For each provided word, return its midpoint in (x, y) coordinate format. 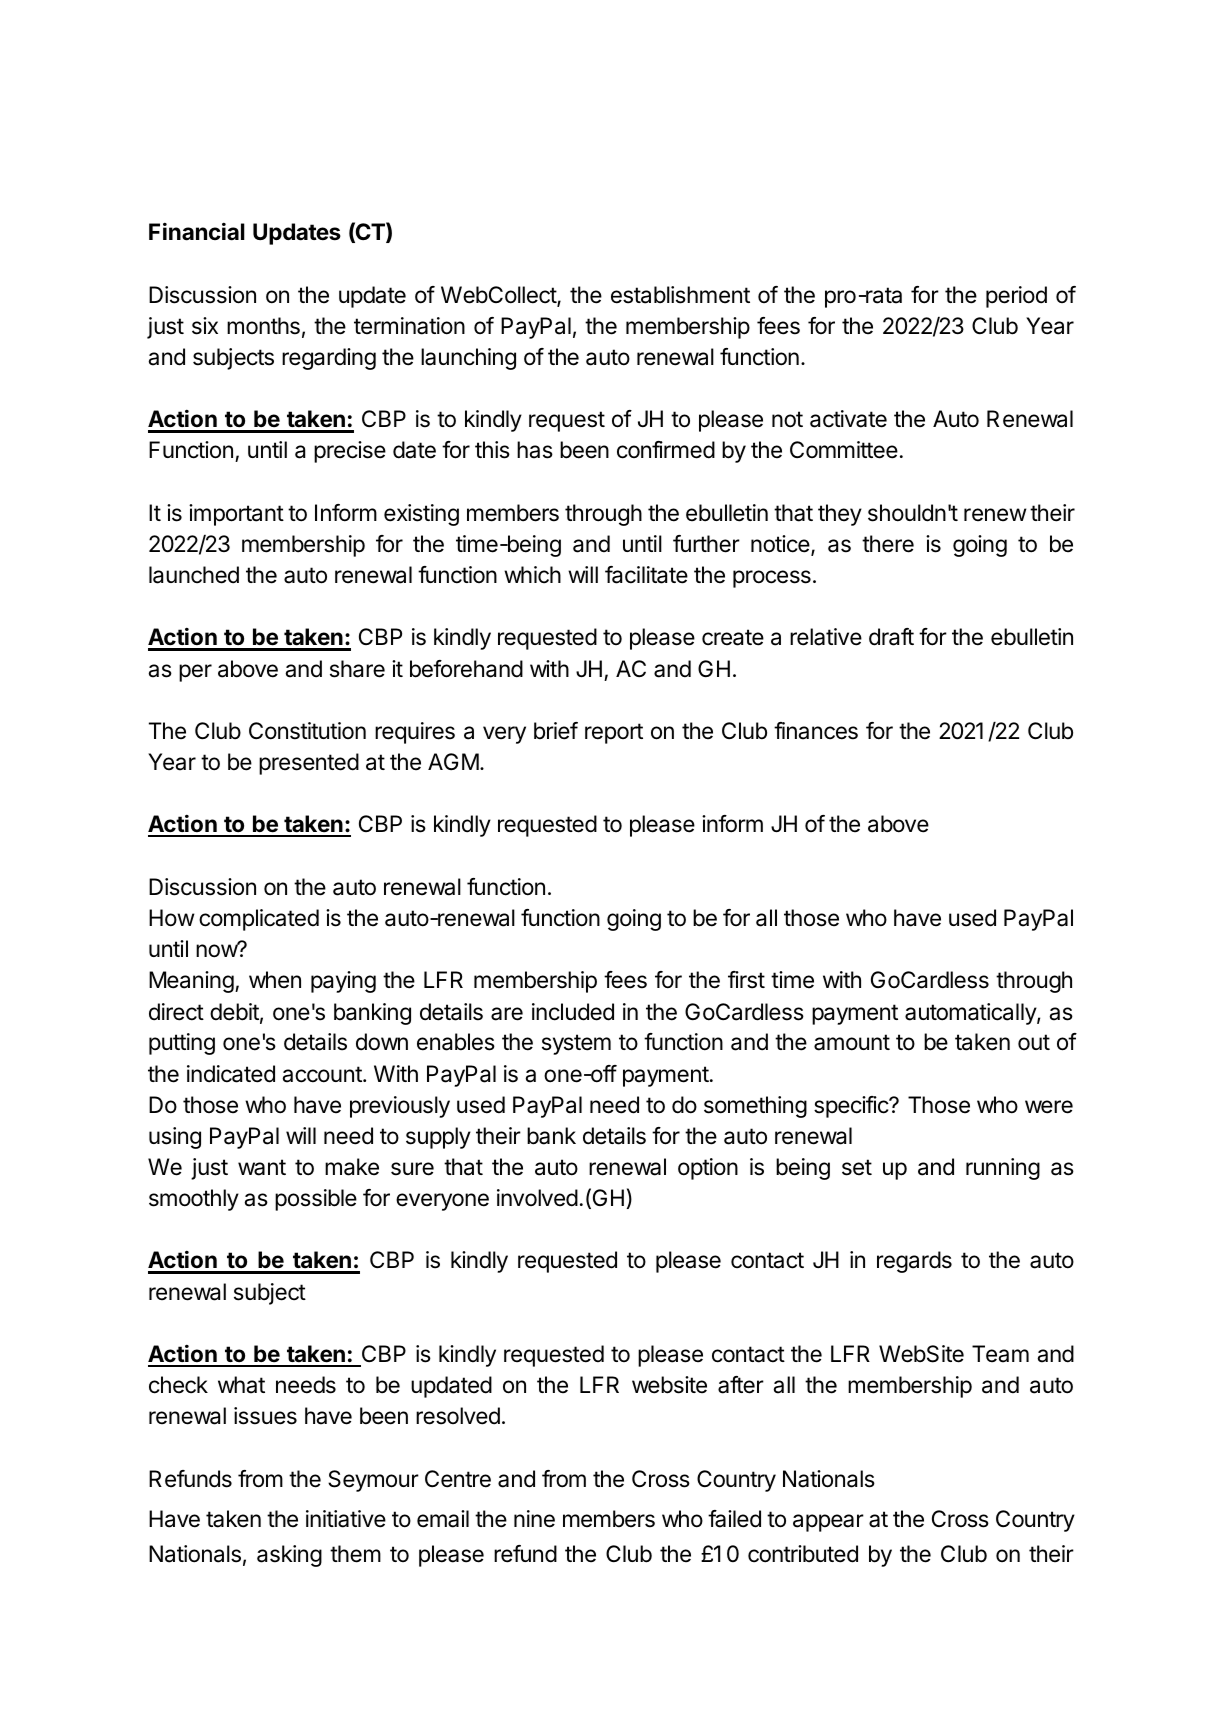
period (1016, 297)
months (263, 326)
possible (316, 1200)
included (573, 1012)
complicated (259, 920)
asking (289, 1556)
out (1034, 1042)
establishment (680, 295)
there (888, 544)
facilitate (646, 575)
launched (194, 575)
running (1003, 1169)
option (708, 1169)
